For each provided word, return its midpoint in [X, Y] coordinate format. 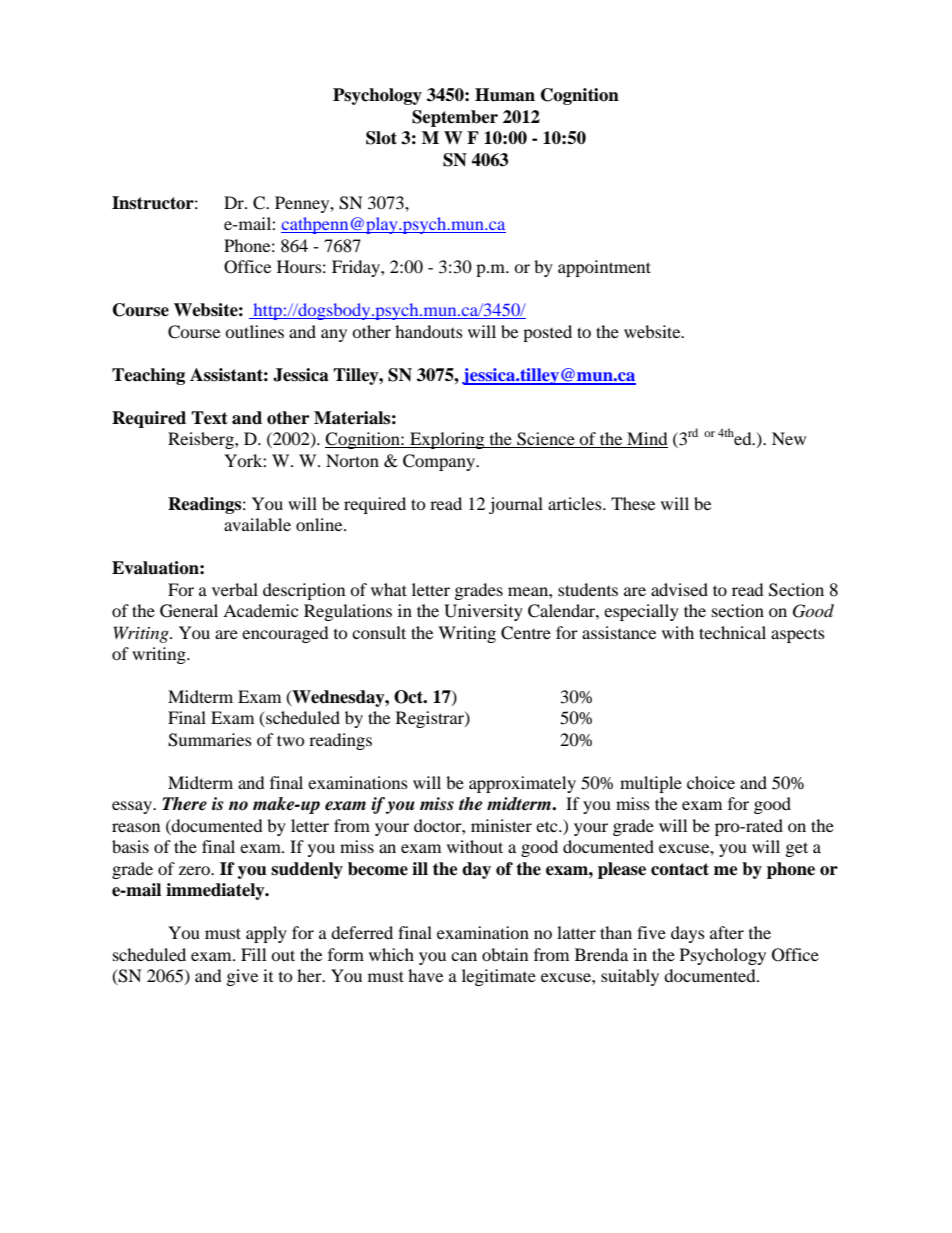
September [455, 118]
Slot [381, 138]
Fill [253, 954]
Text [209, 418]
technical [732, 632]
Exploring [447, 440]
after [727, 932]
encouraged [285, 634]
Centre [526, 633]
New [789, 438]
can [464, 956]
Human [505, 95]
